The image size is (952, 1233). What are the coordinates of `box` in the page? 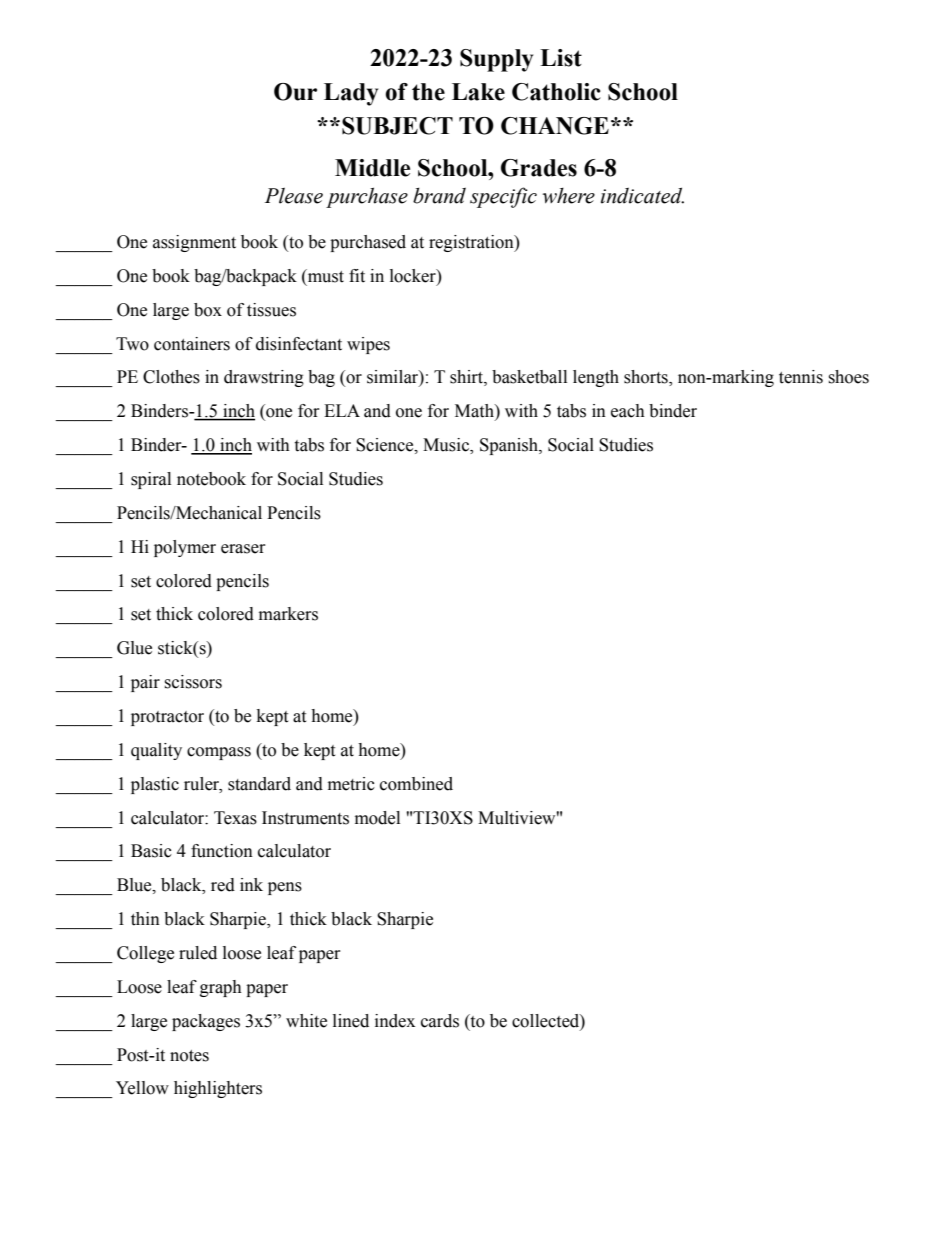 It's located at (208, 310).
